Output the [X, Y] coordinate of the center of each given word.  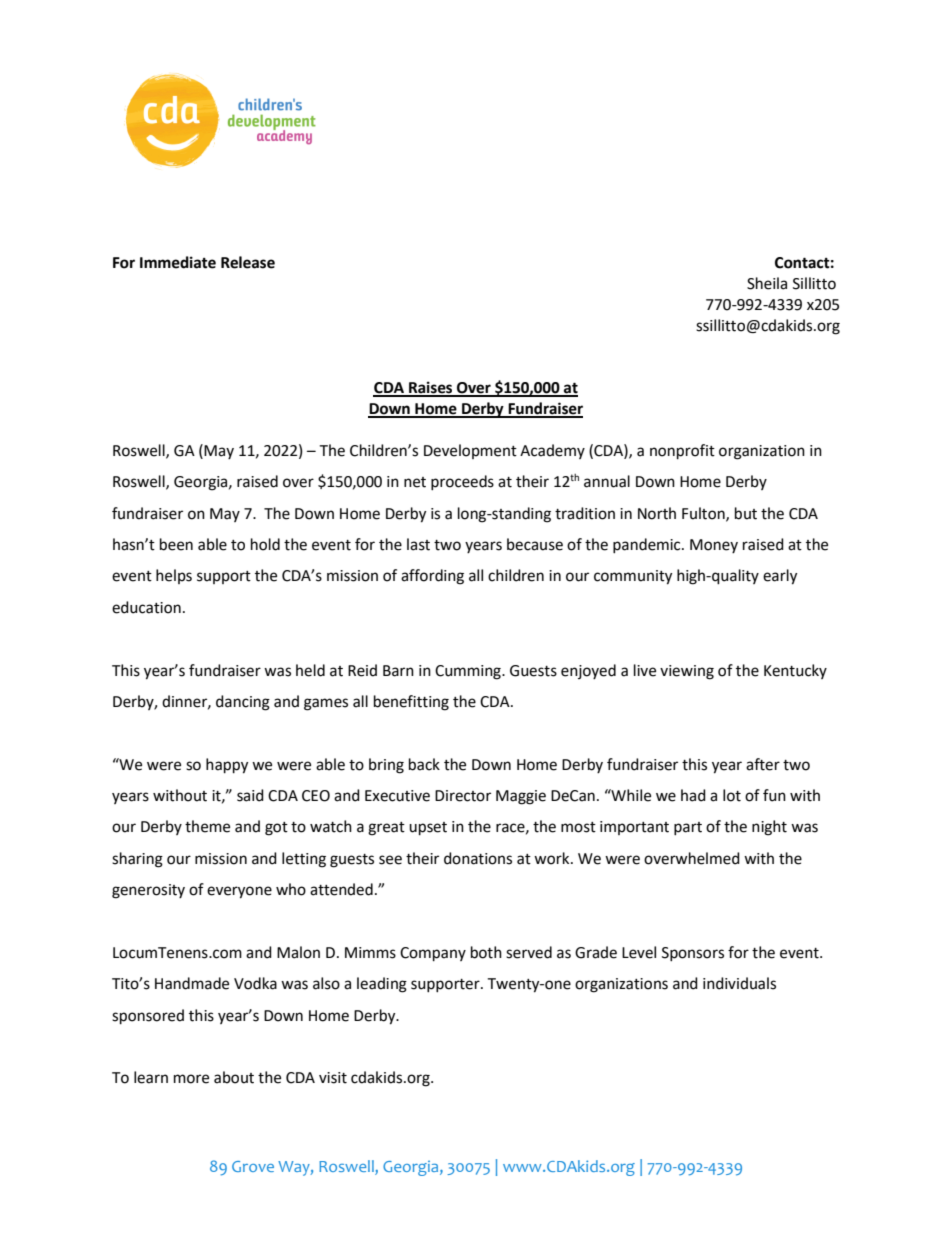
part [688, 828]
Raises [431, 388]
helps [174, 576]
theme [207, 826]
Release [248, 262]
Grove [253, 1166]
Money [714, 546]
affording [432, 577]
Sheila [767, 283]
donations [478, 858]
